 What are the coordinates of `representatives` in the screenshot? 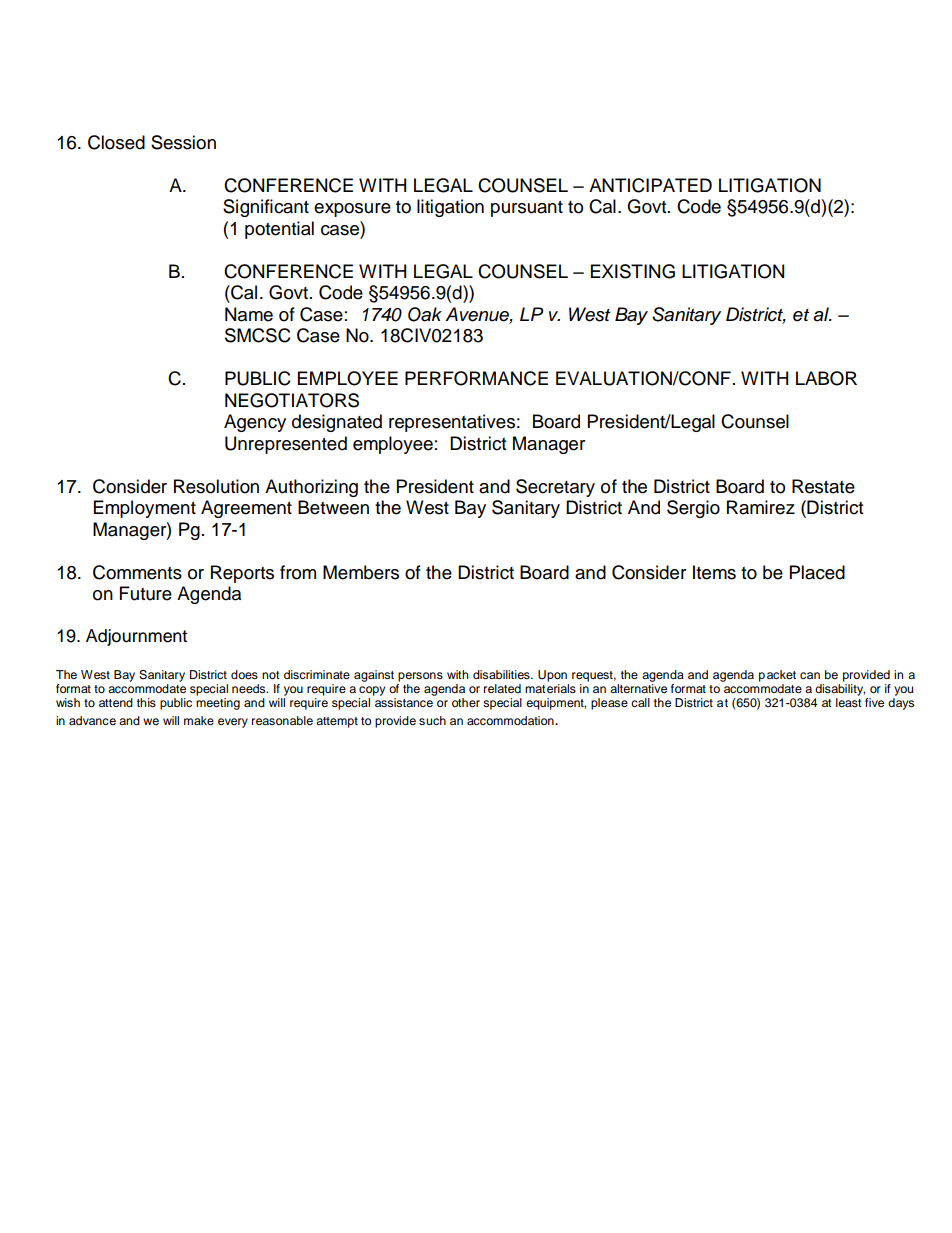 It's located at (452, 423).
